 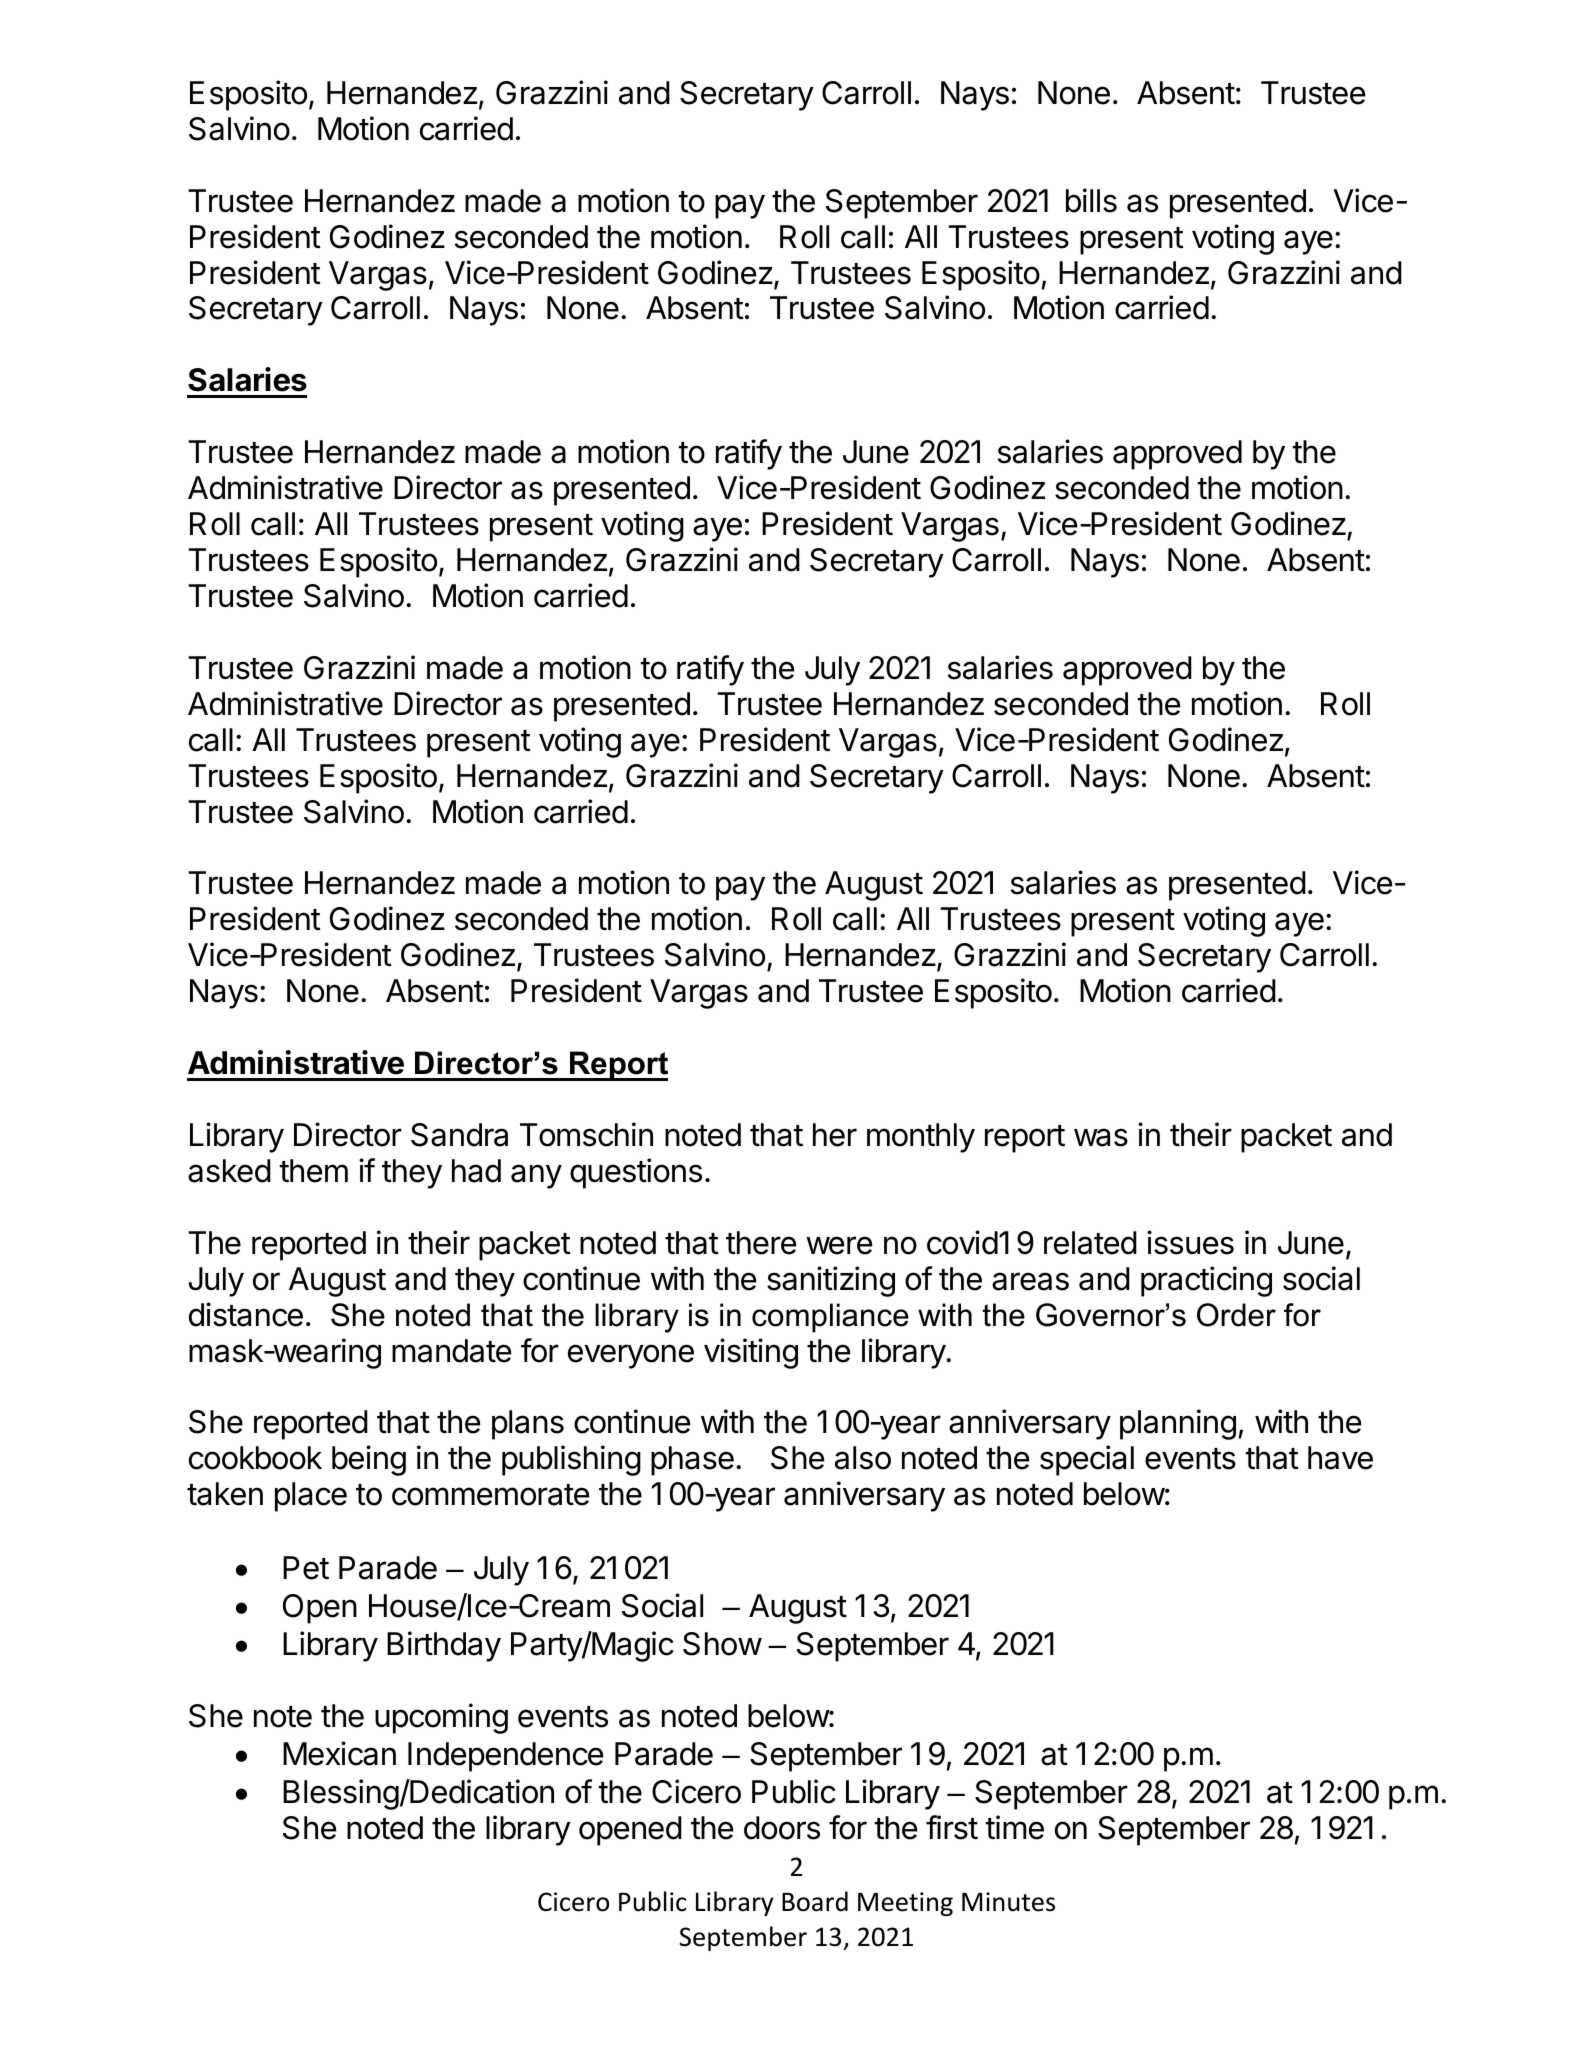 I want to click on doors, so click(x=782, y=1828).
